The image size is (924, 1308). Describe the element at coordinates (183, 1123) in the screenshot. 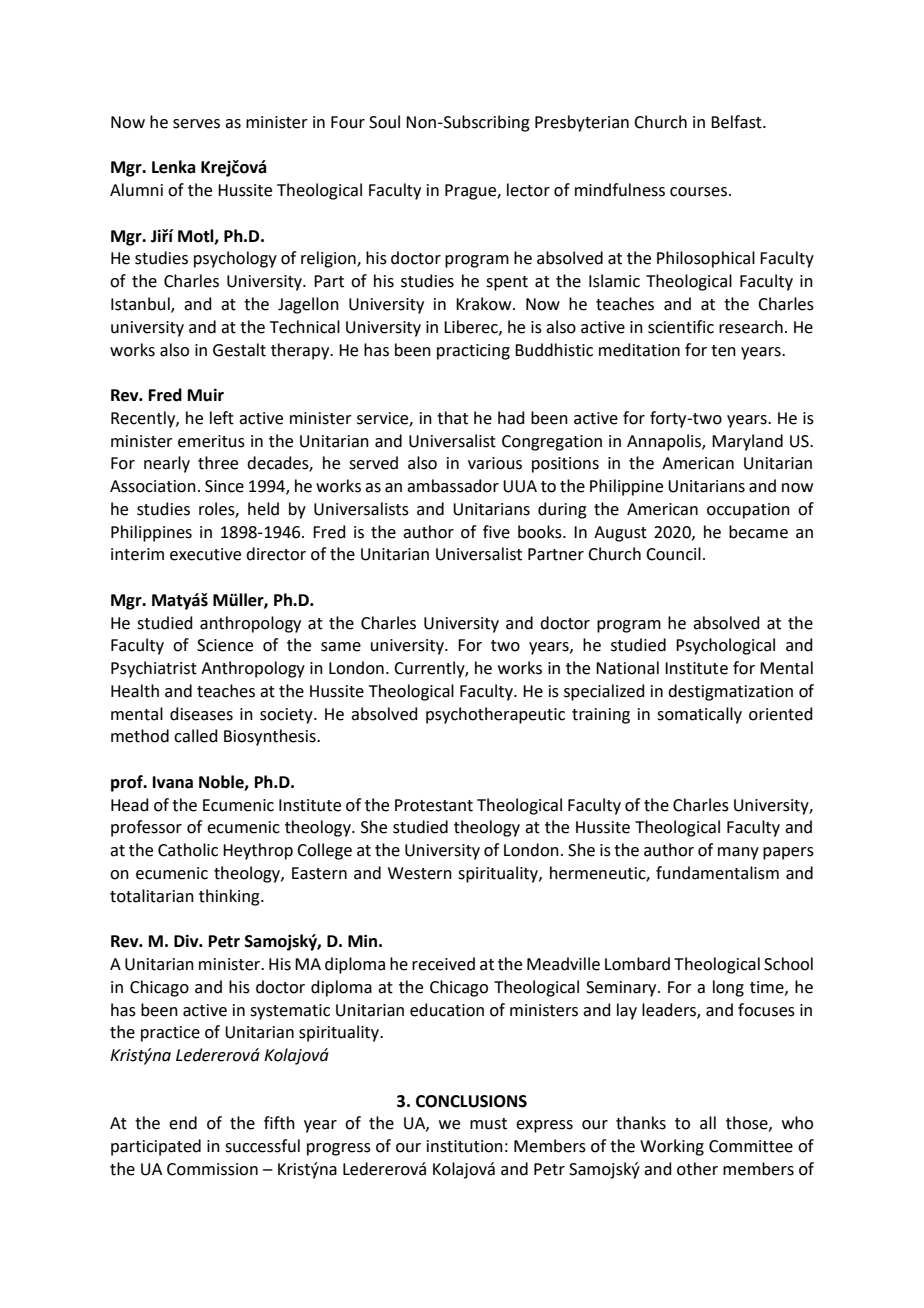

I see `end` at that location.
